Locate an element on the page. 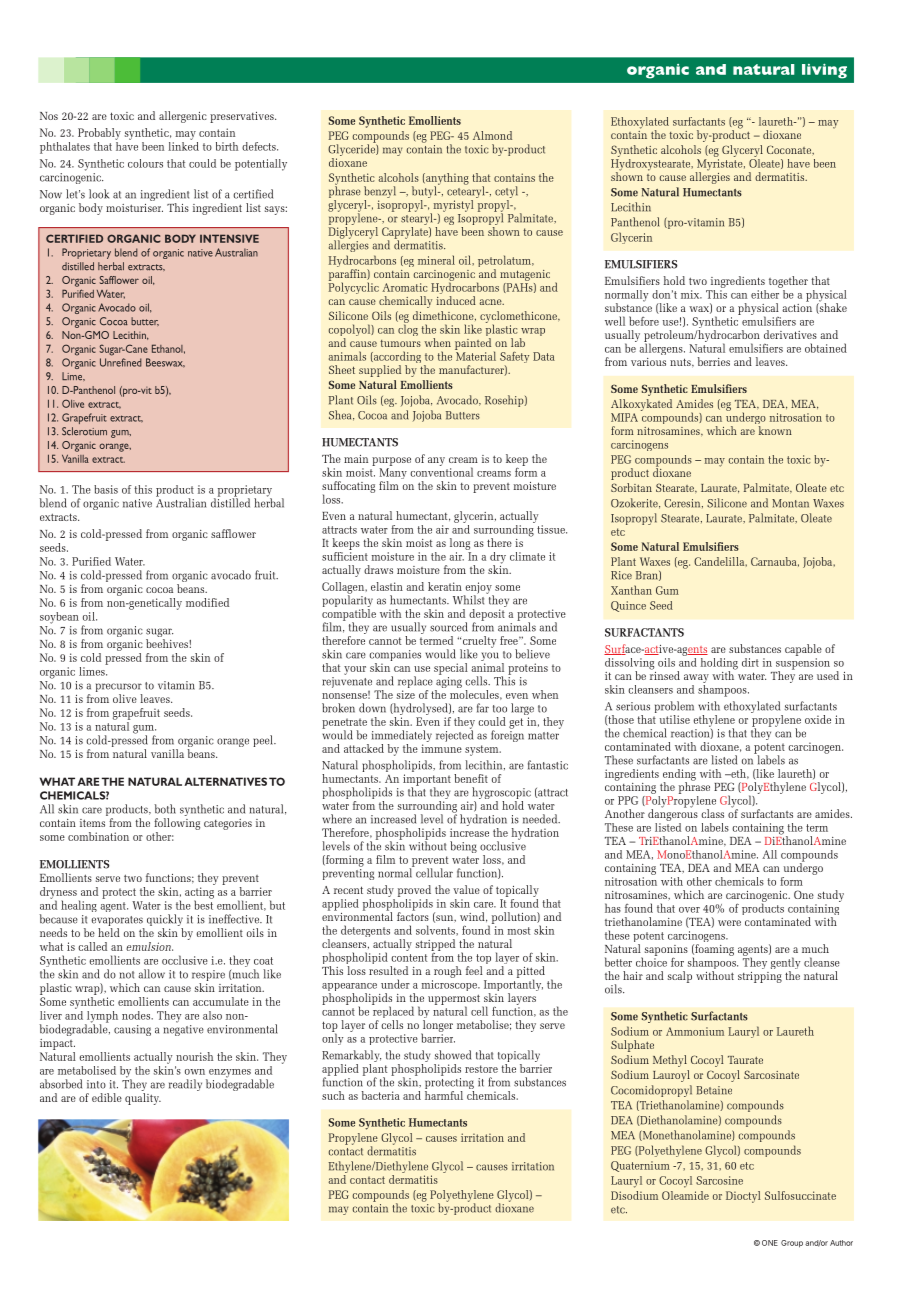 This page has height=1291, width=924. quality is located at coordinates (143, 1099).
